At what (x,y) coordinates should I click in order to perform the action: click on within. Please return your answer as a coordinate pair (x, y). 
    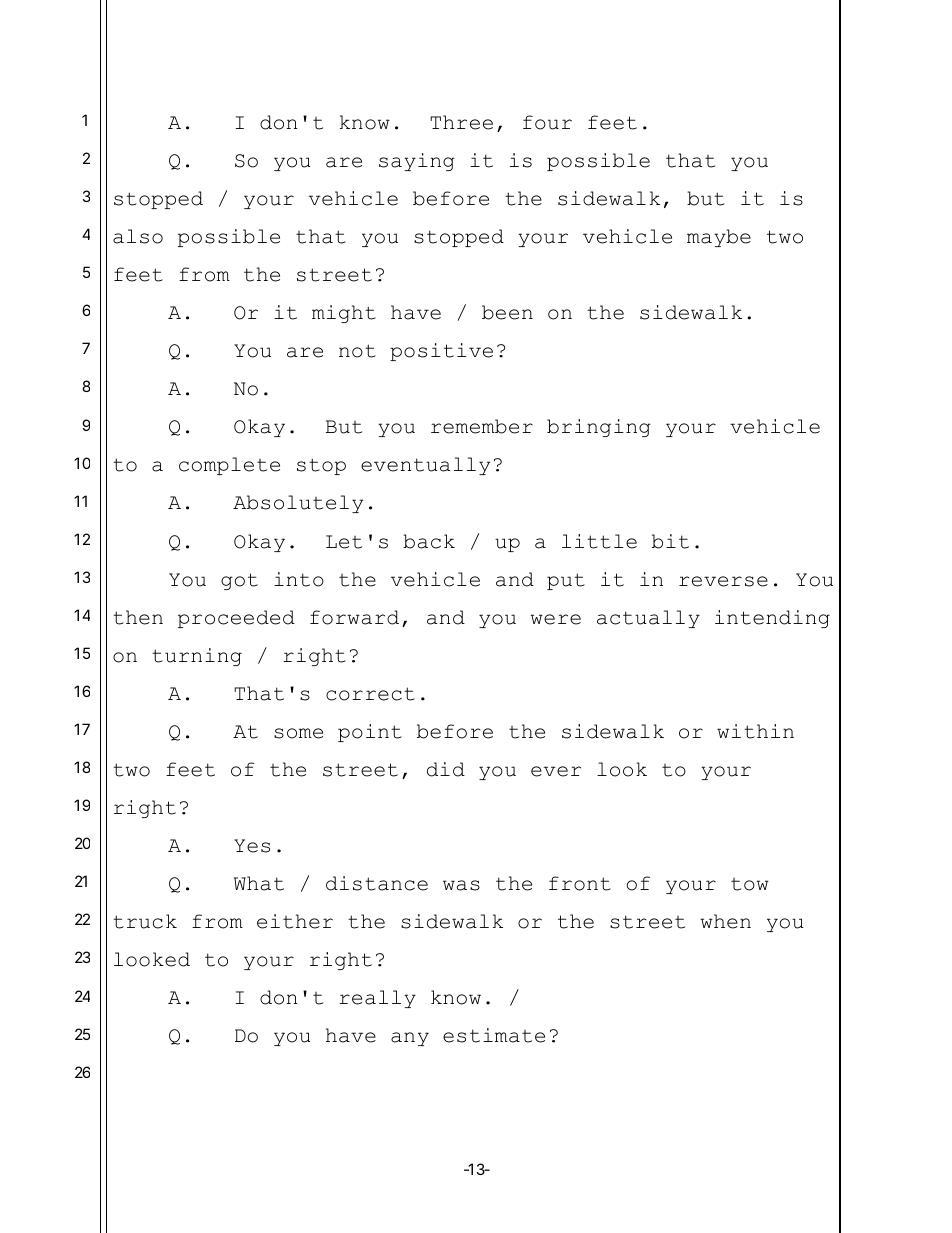
    Looking at the image, I should click on (755, 731).
